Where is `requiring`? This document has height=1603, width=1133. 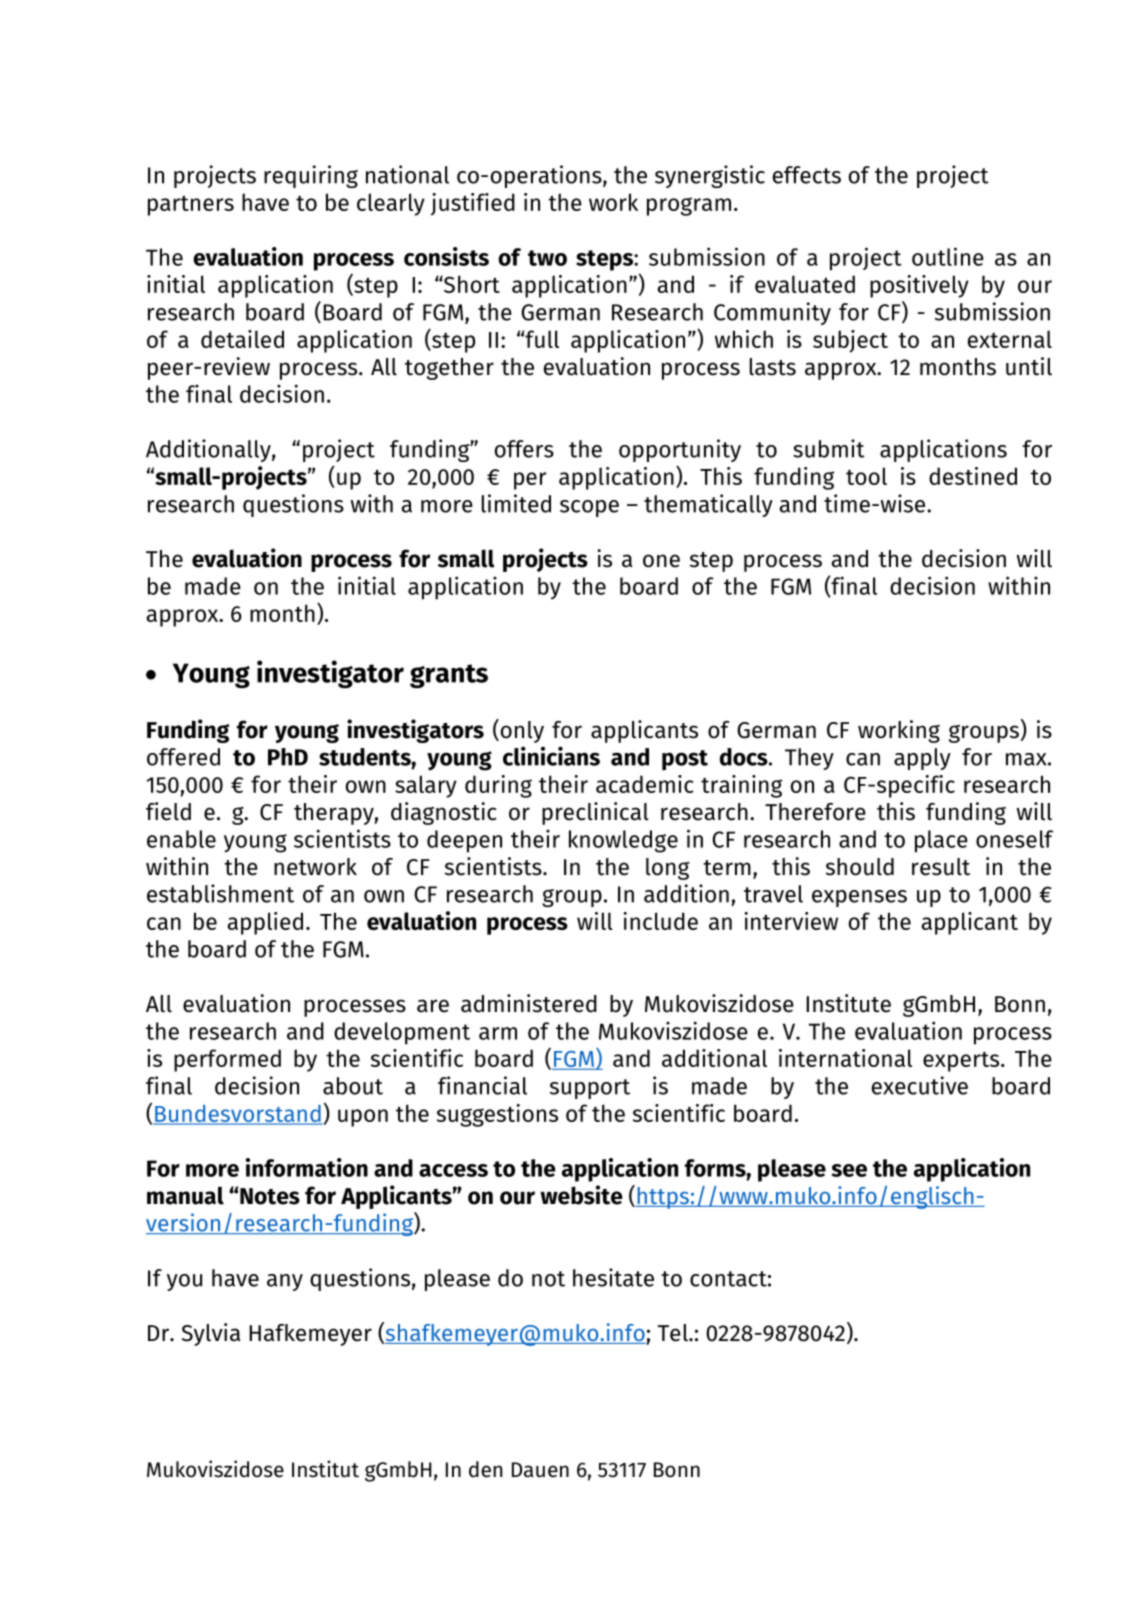
requiring is located at coordinates (311, 176).
